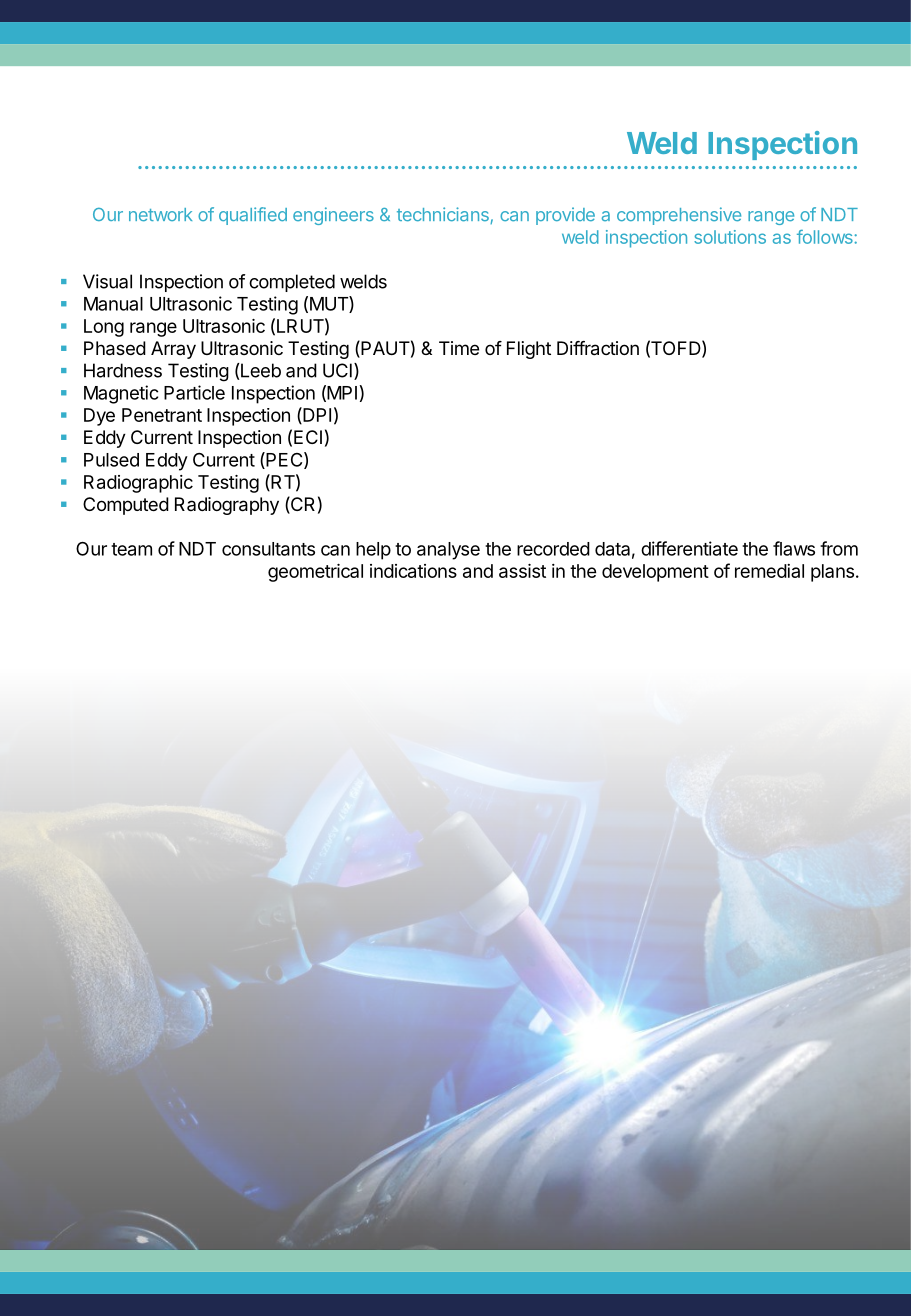  What do you see at coordinates (227, 506) in the image?
I see `Radiography` at bounding box center [227, 506].
